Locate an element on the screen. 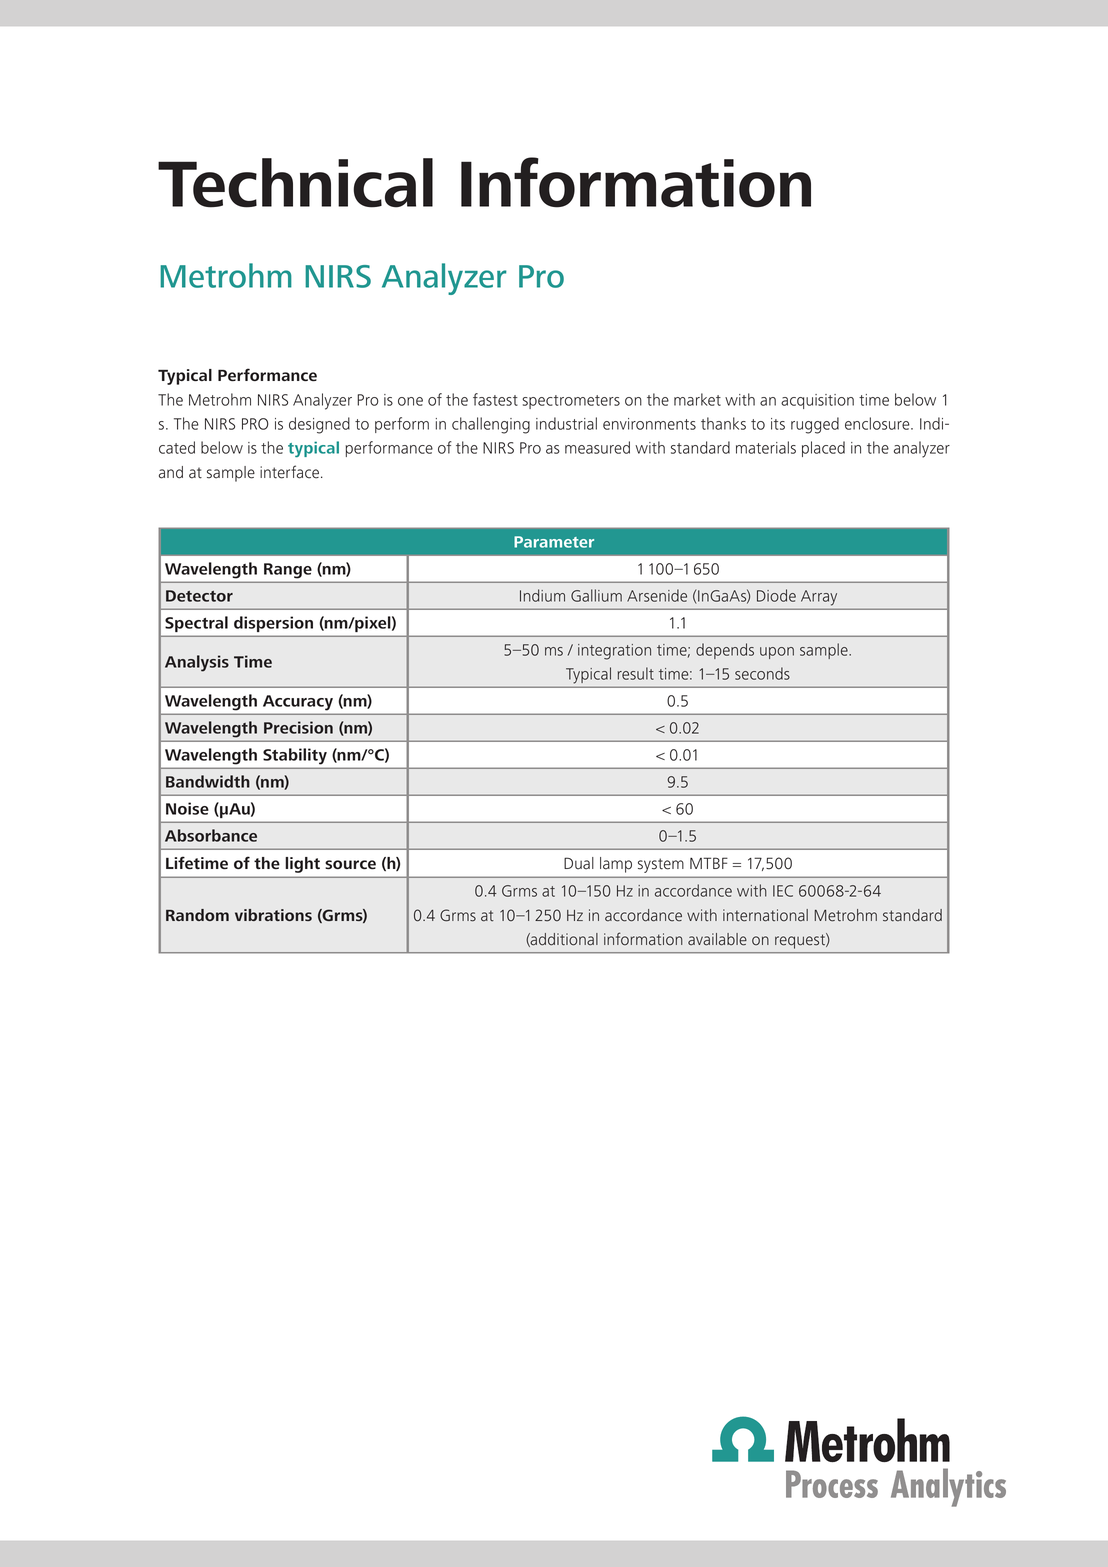 The image size is (1108, 1567). Technical is located at coordinates (295, 183).
